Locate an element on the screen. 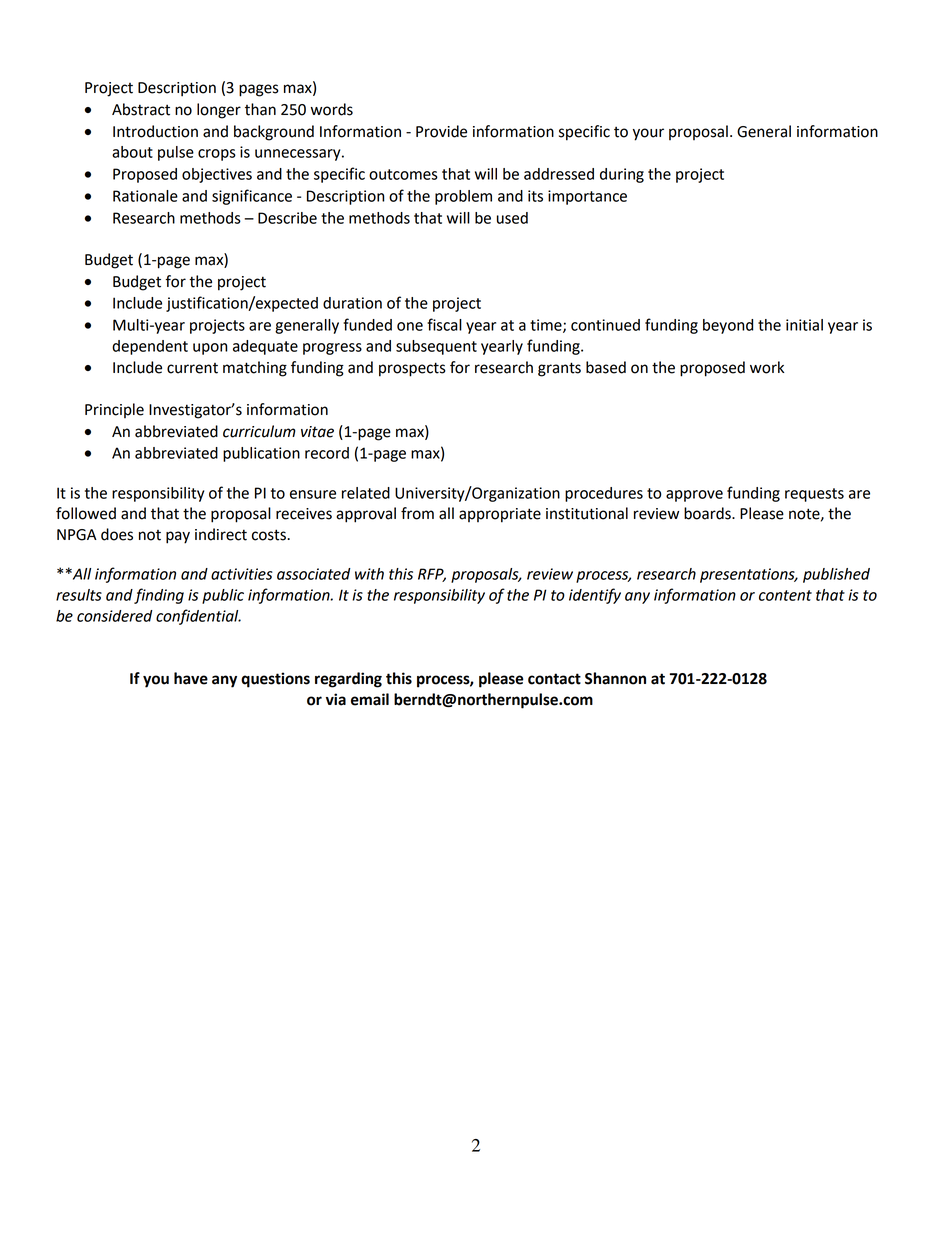 Image resolution: width=952 pixels, height=1233 pixels. have is located at coordinates (191, 678).
